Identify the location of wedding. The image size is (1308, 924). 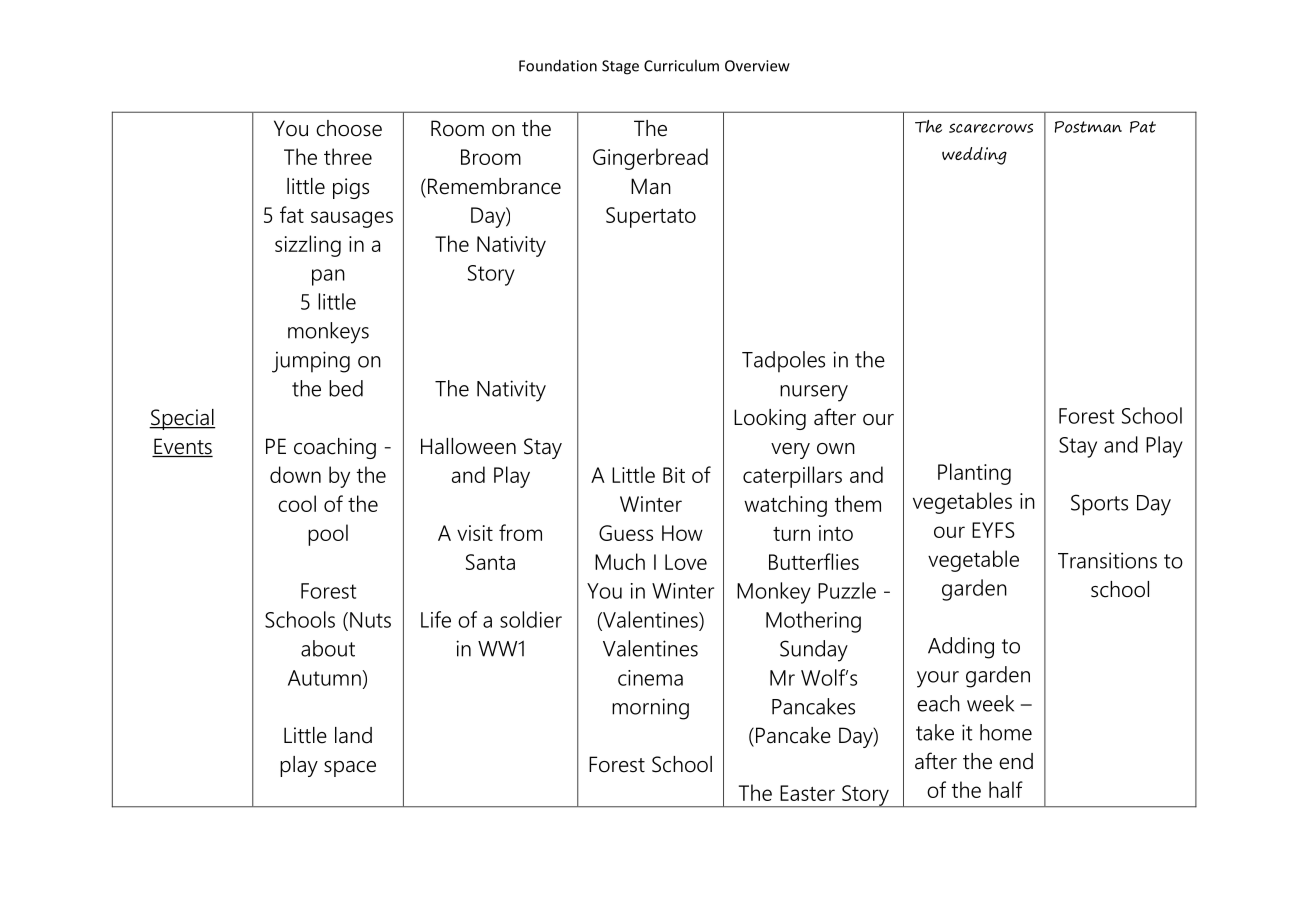
(974, 156).
